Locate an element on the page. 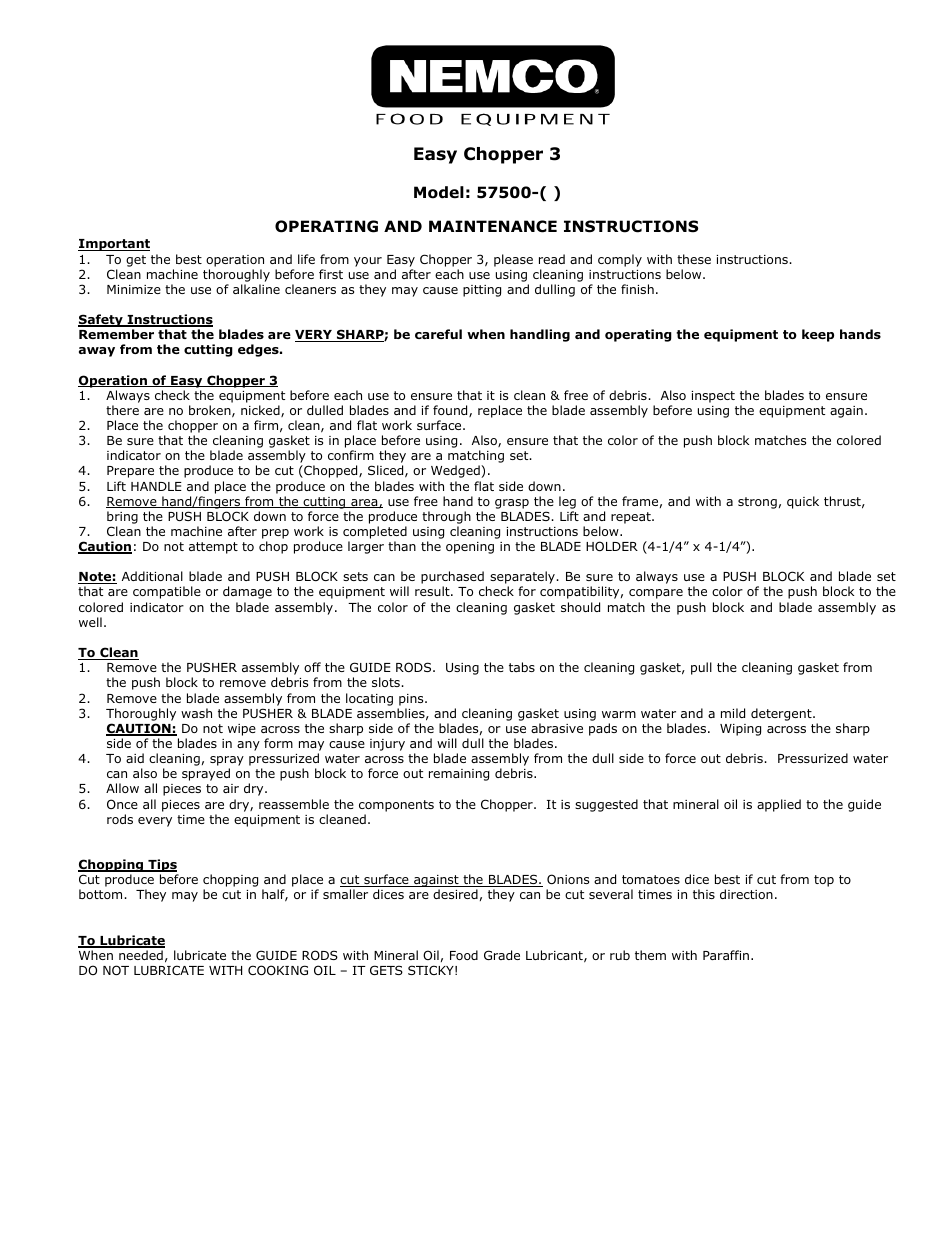 The image size is (952, 1233). mild is located at coordinates (733, 713).
